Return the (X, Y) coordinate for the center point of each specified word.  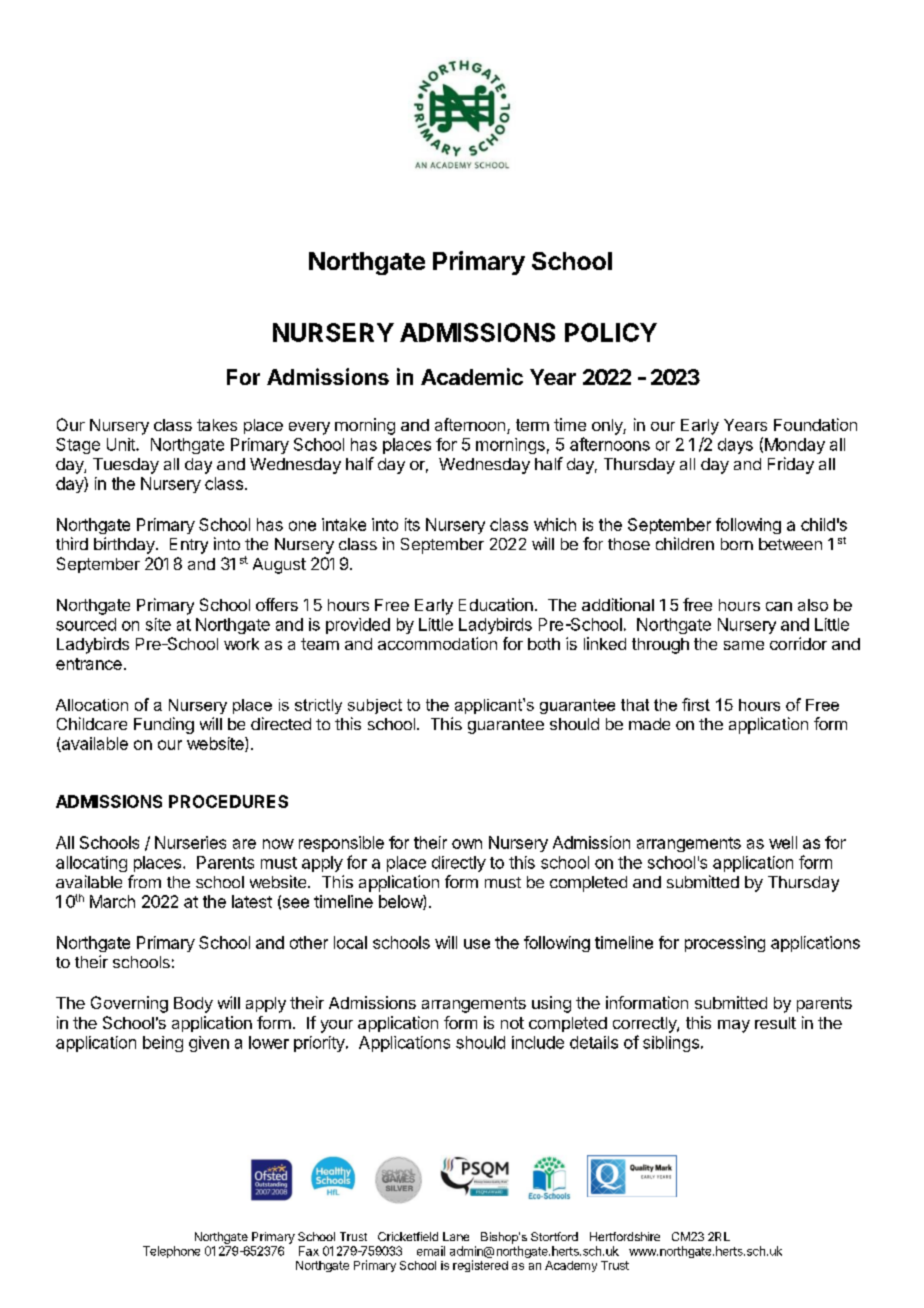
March (112, 901)
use (477, 944)
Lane (456, 1236)
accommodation (437, 643)
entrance (89, 664)
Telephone (171, 1252)
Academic (472, 376)
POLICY (611, 332)
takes (217, 425)
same (744, 645)
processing (725, 944)
